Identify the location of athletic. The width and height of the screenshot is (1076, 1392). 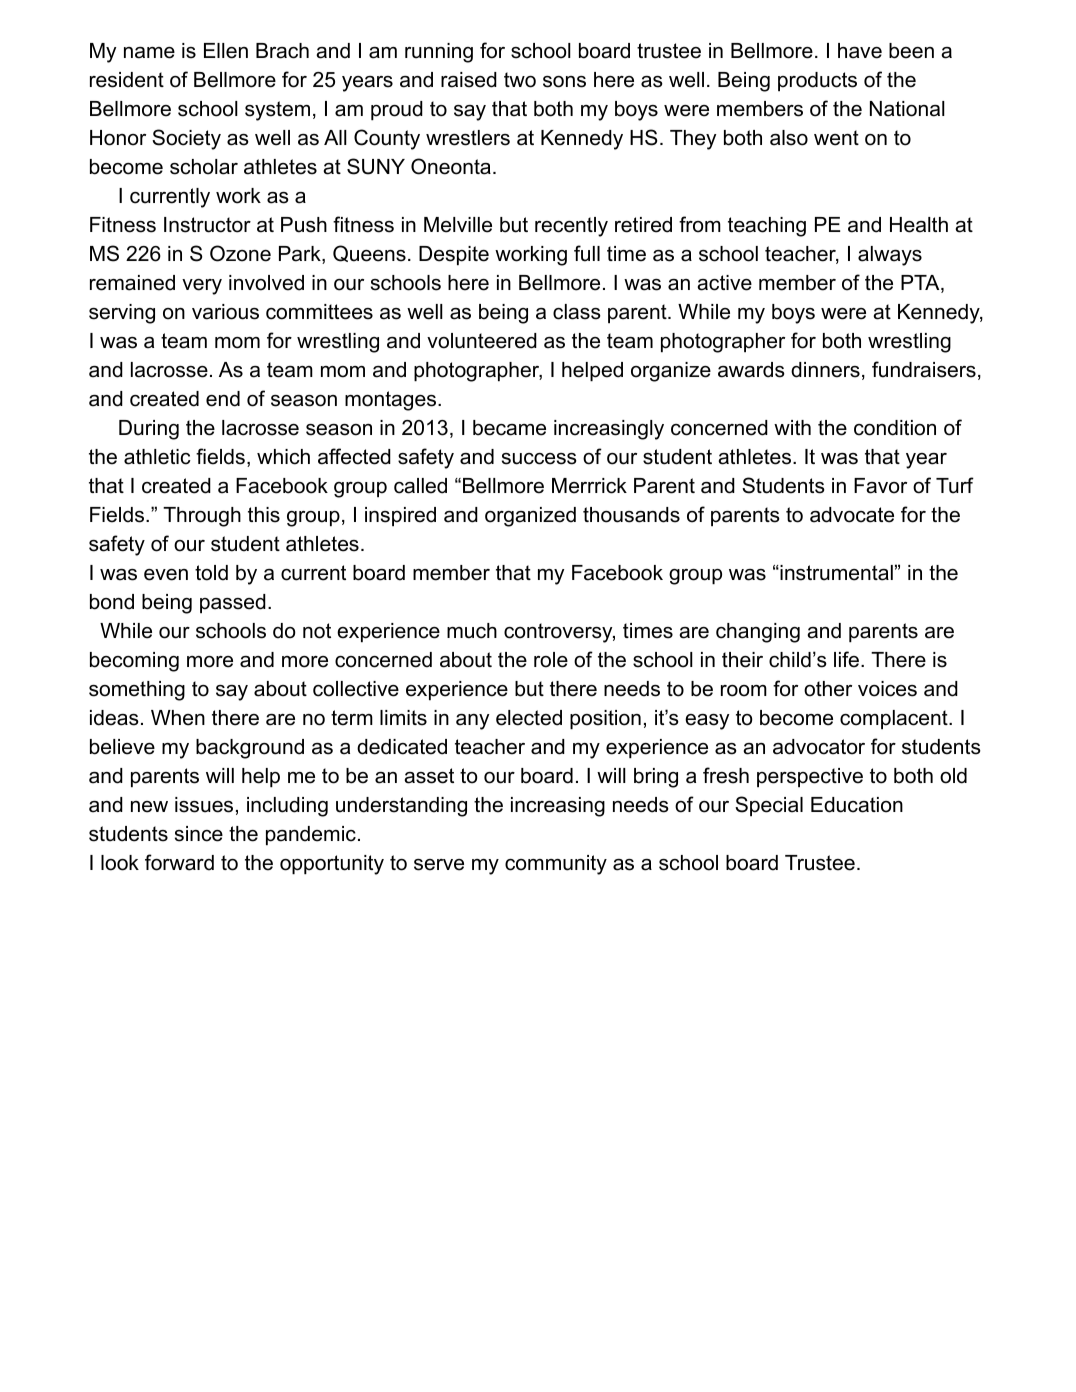
(157, 457).
